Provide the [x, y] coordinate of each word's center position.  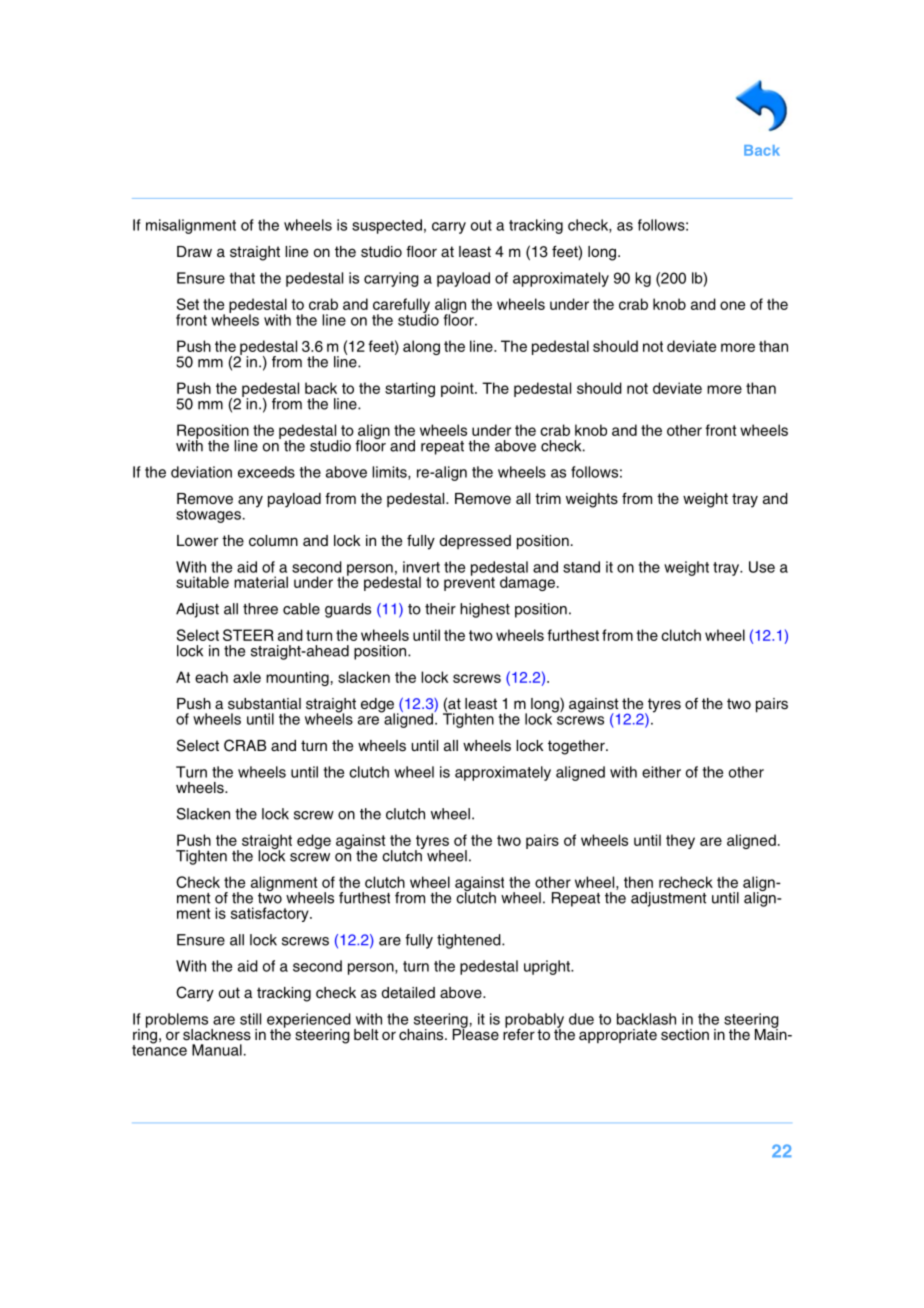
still [250, 1019]
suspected [387, 226]
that [242, 278]
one [732, 305]
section [685, 1035]
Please [476, 1033]
